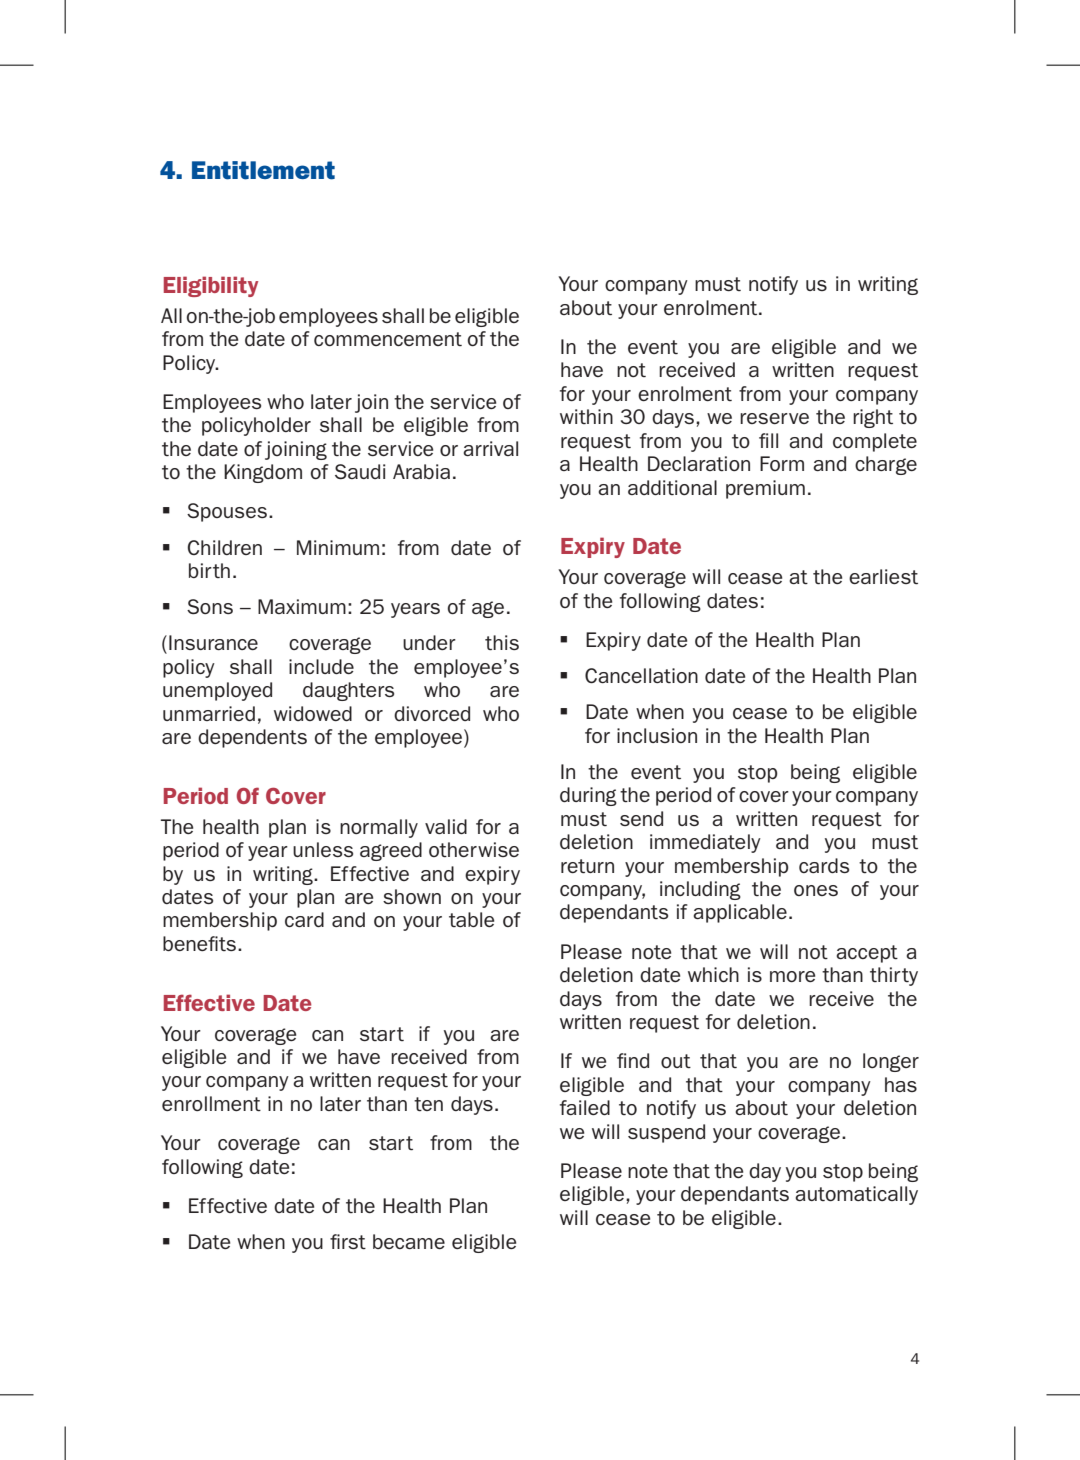 Image resolution: width=1080 pixels, height=1460 pixels. What do you see at coordinates (856, 1195) in the screenshot?
I see `automatically` at bounding box center [856, 1195].
